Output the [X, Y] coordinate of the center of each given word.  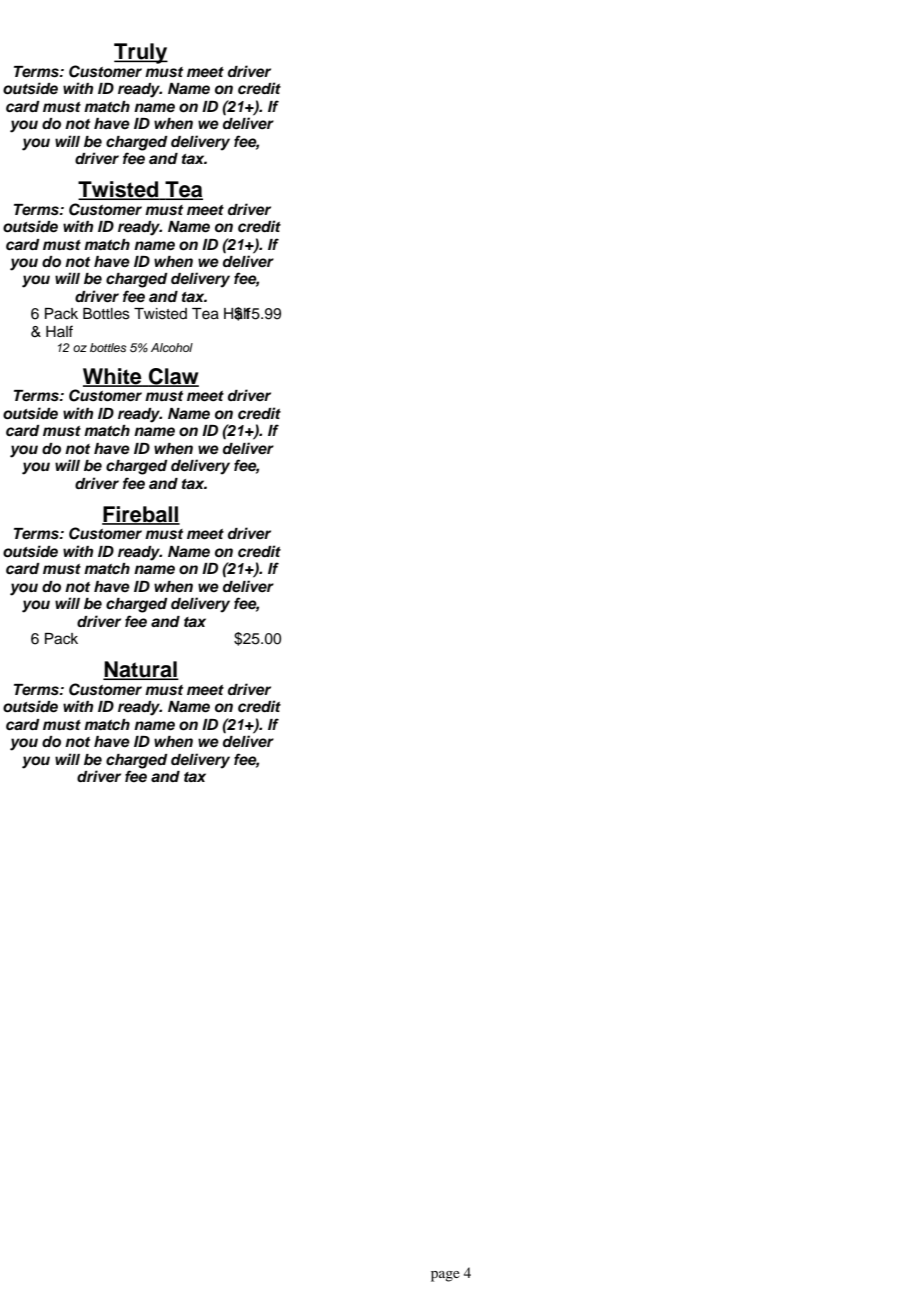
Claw [173, 377]
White [113, 377]
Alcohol [172, 347]
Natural [141, 670]
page [445, 1276]
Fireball [141, 515]
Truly [141, 53]
